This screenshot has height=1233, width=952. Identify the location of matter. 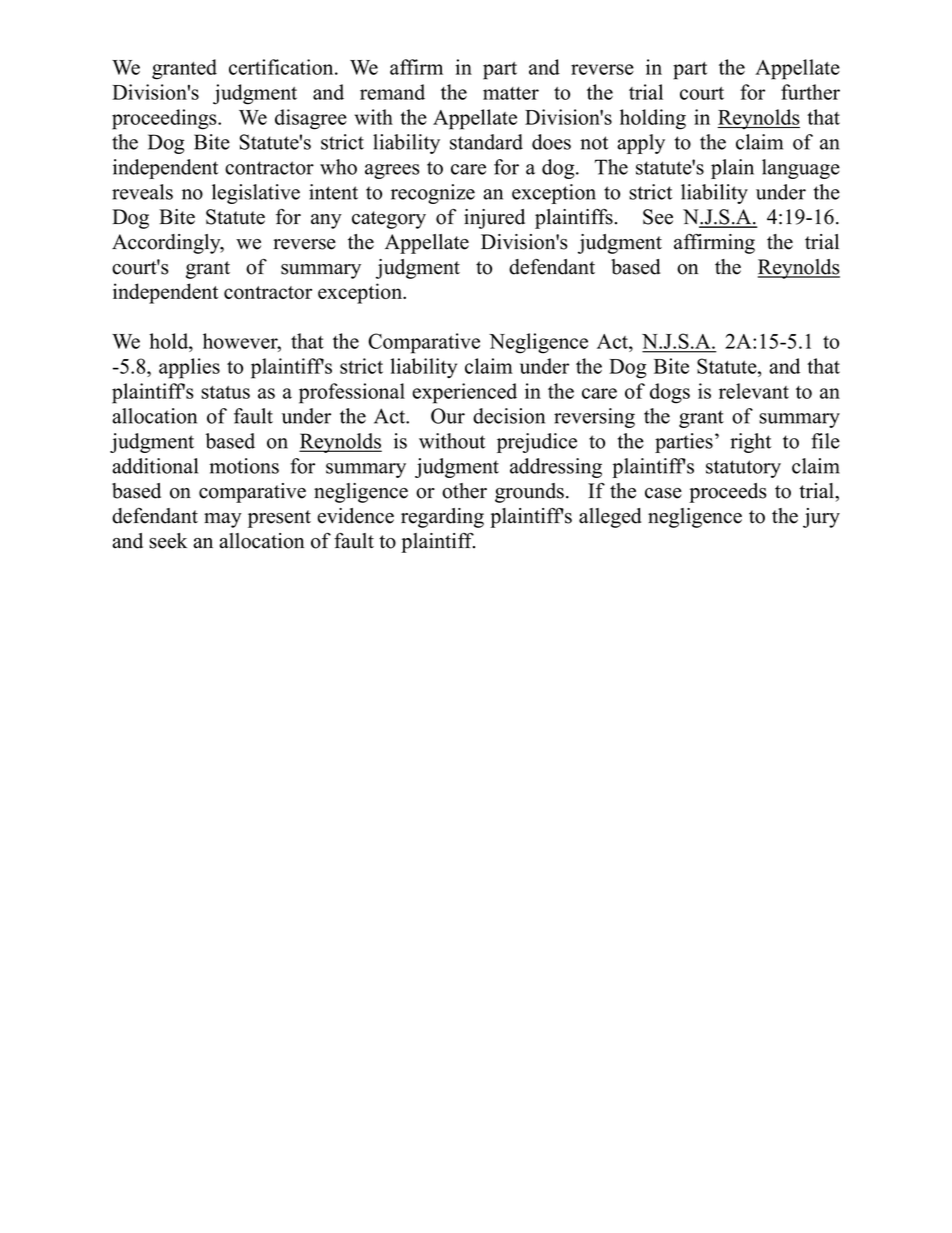
(511, 93).
